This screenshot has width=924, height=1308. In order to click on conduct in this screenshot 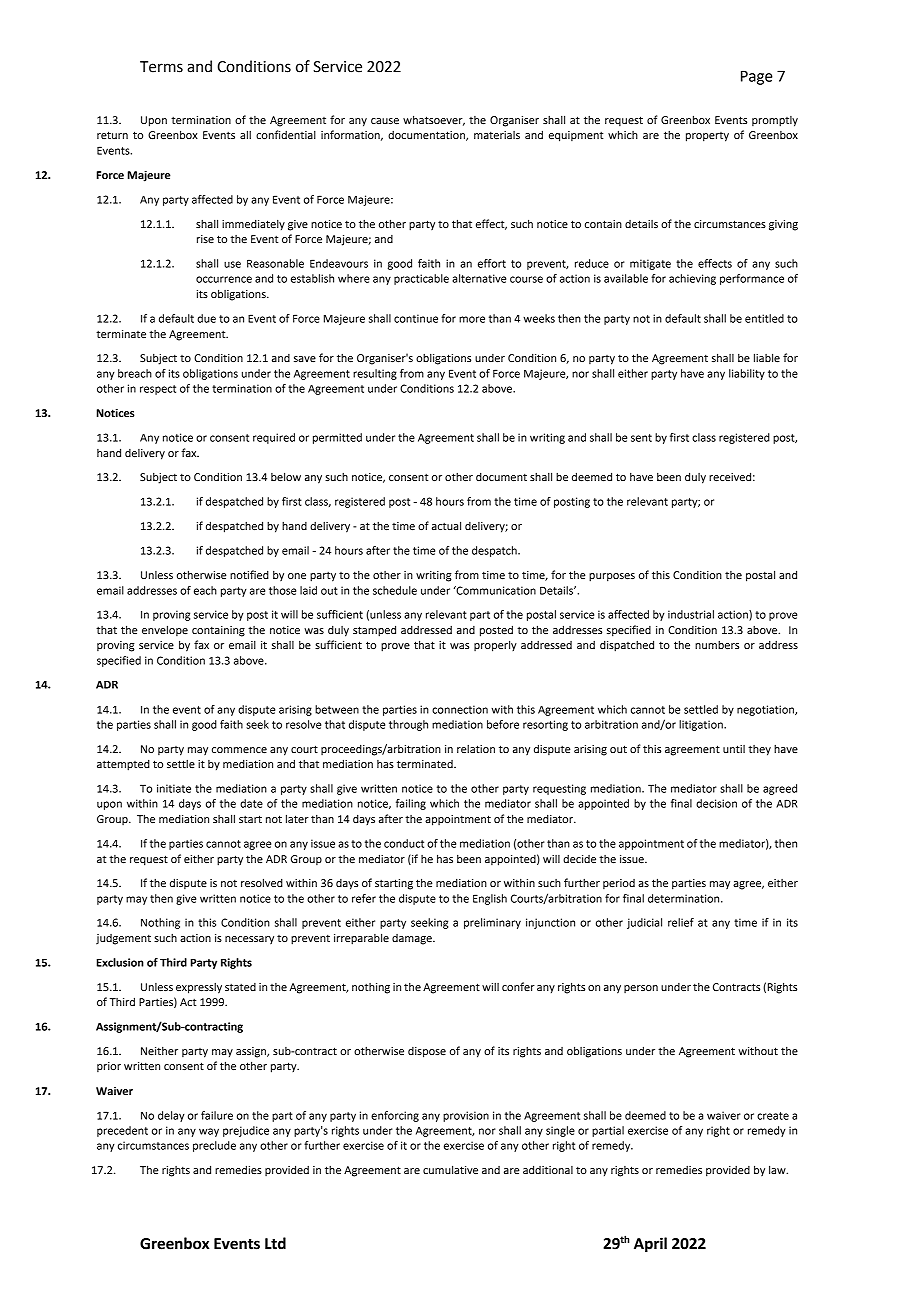, I will do `click(404, 843)`.
